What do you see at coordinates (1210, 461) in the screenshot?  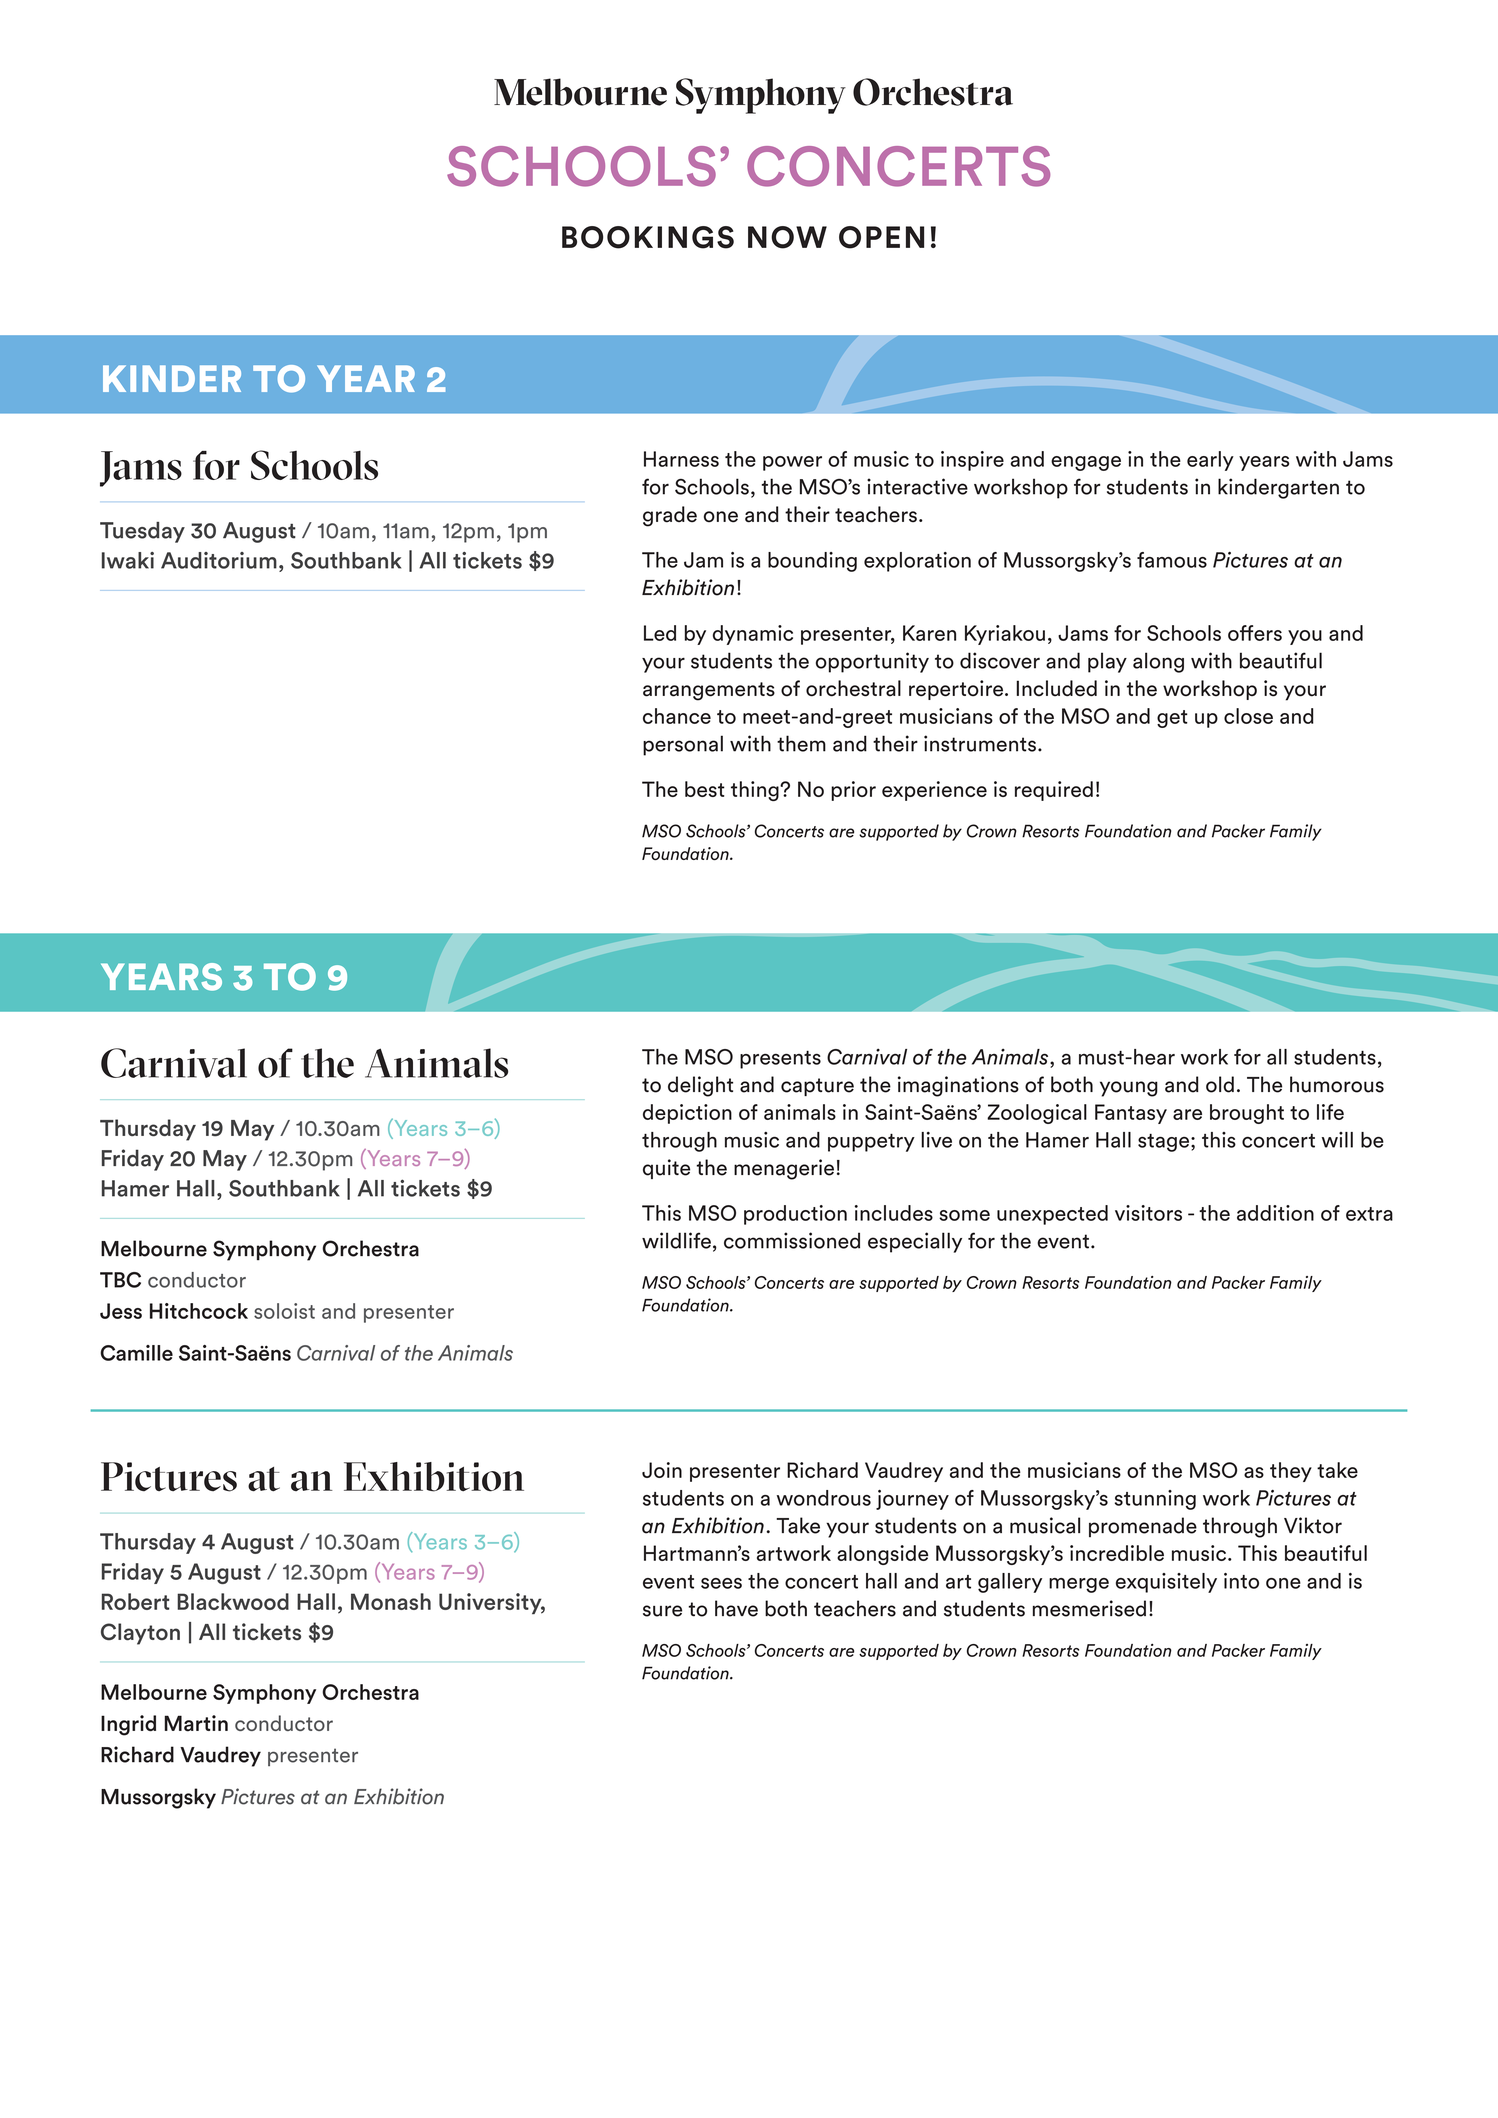 I see `early` at bounding box center [1210, 461].
